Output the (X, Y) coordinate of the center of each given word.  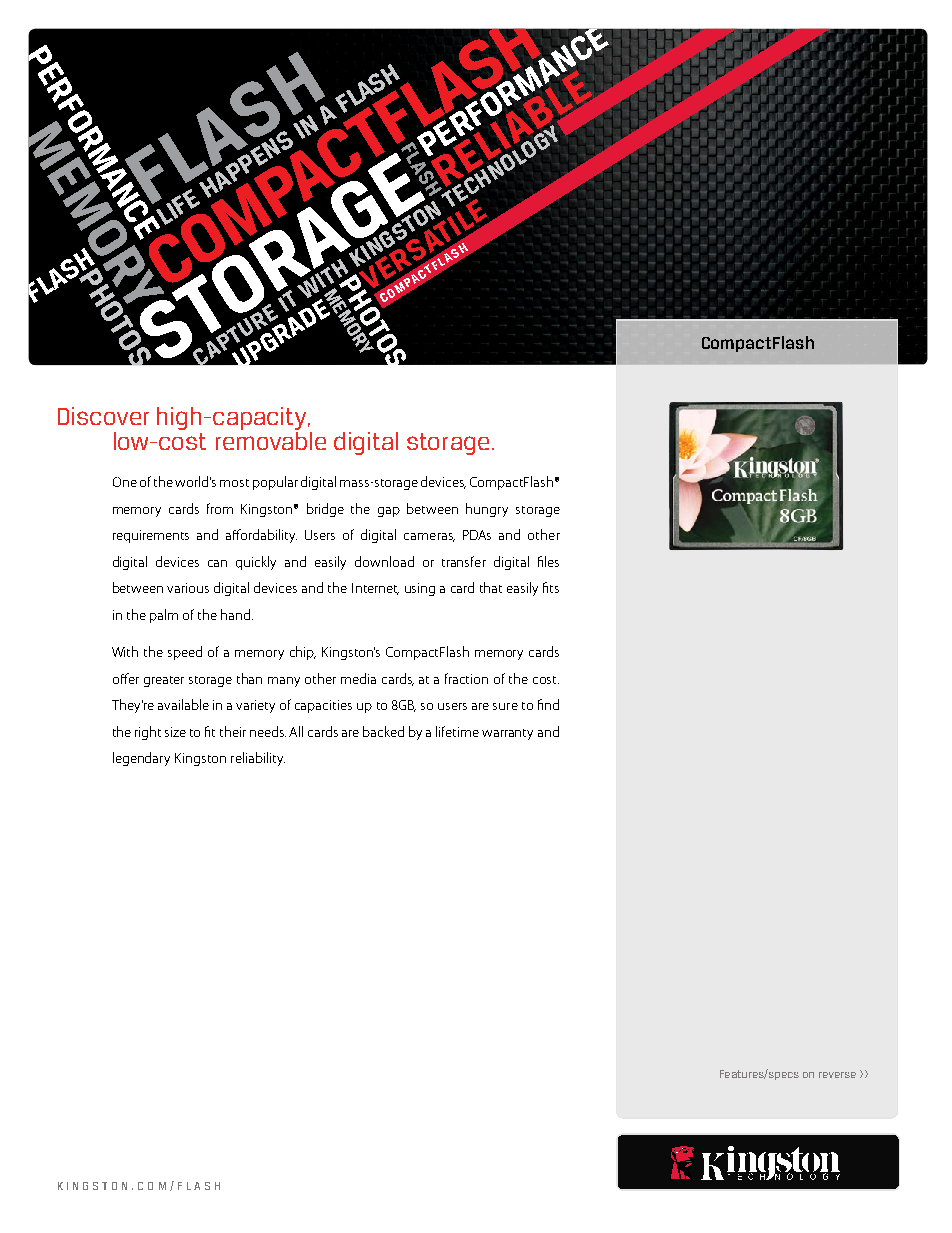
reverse (837, 1075)
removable (271, 439)
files (548, 561)
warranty (507, 734)
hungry (487, 510)
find (548, 704)
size (175, 732)
